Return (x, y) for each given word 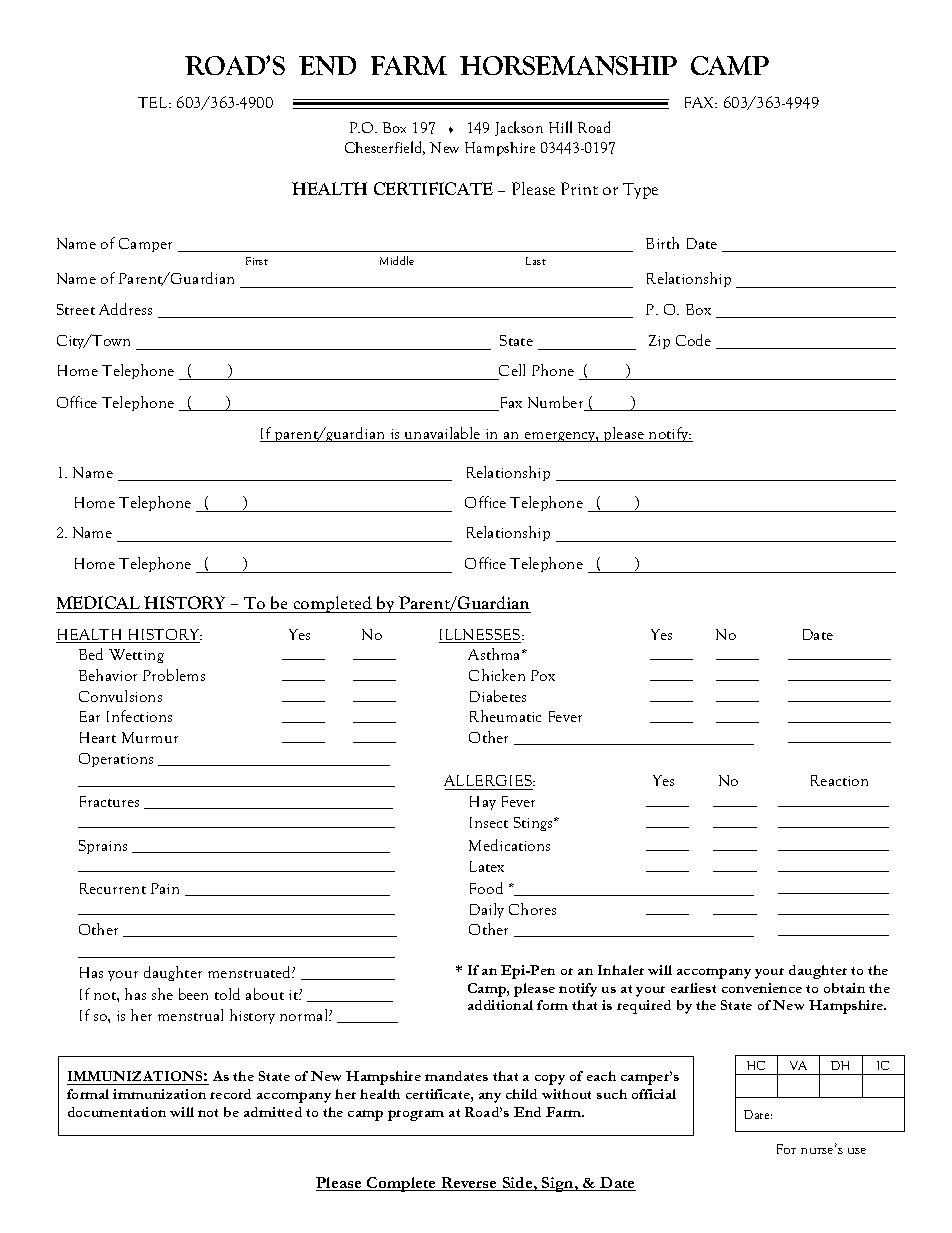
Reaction (839, 780)
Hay (483, 803)
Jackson (519, 128)
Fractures (109, 801)
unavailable (443, 434)
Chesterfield (385, 148)
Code (693, 340)
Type (640, 191)
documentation (117, 1112)
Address (125, 309)
